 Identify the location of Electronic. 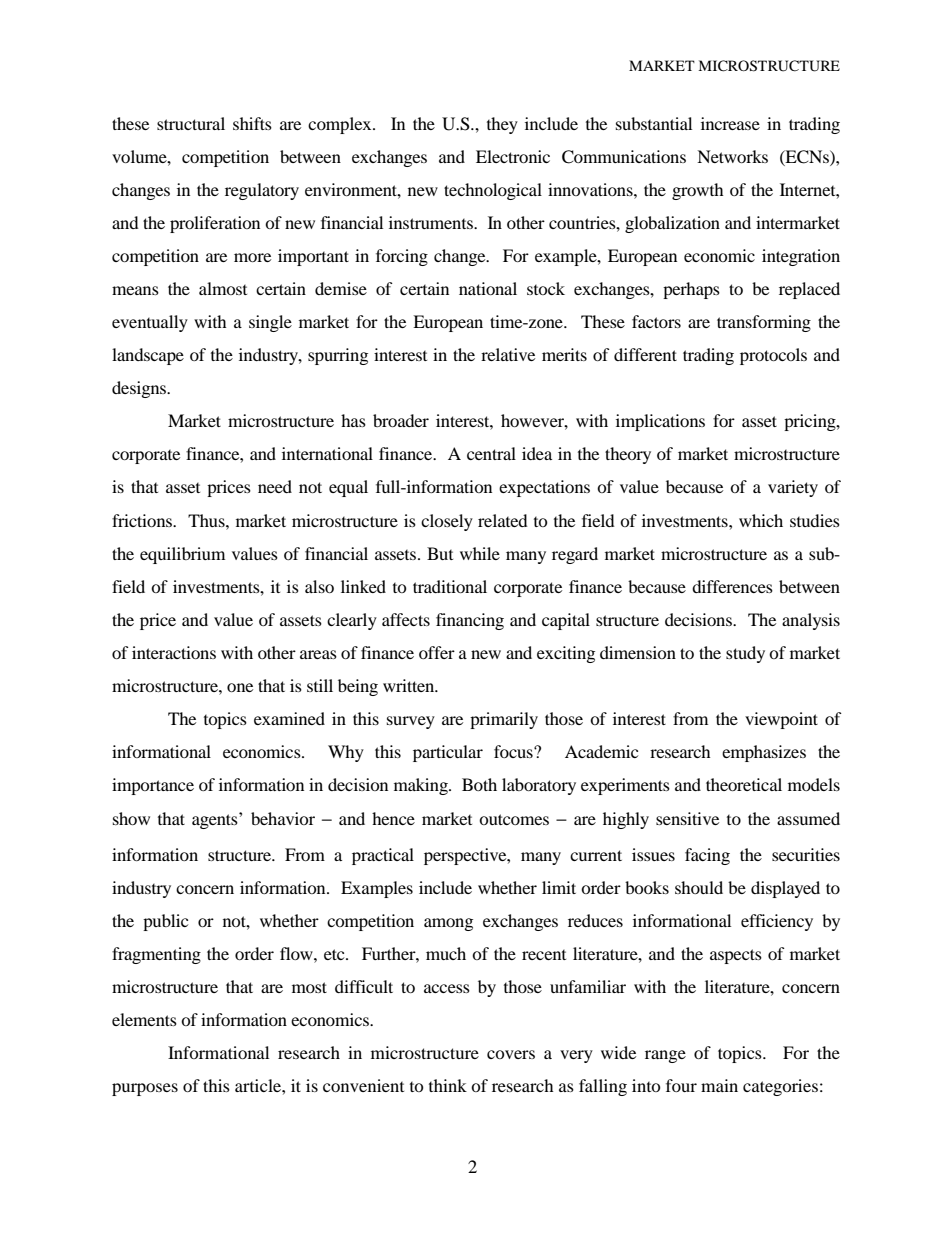
(513, 156).
